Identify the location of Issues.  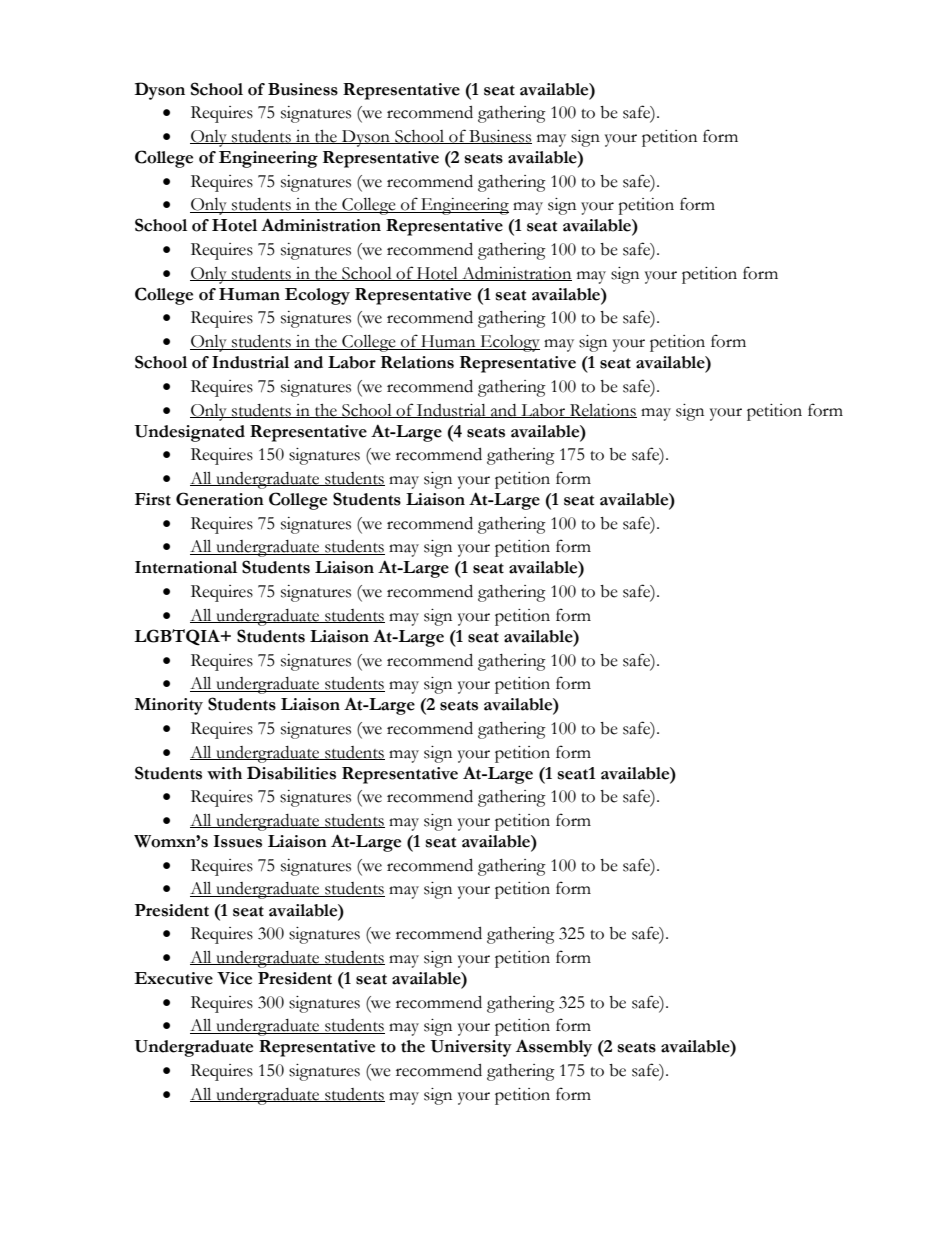
(238, 841).
